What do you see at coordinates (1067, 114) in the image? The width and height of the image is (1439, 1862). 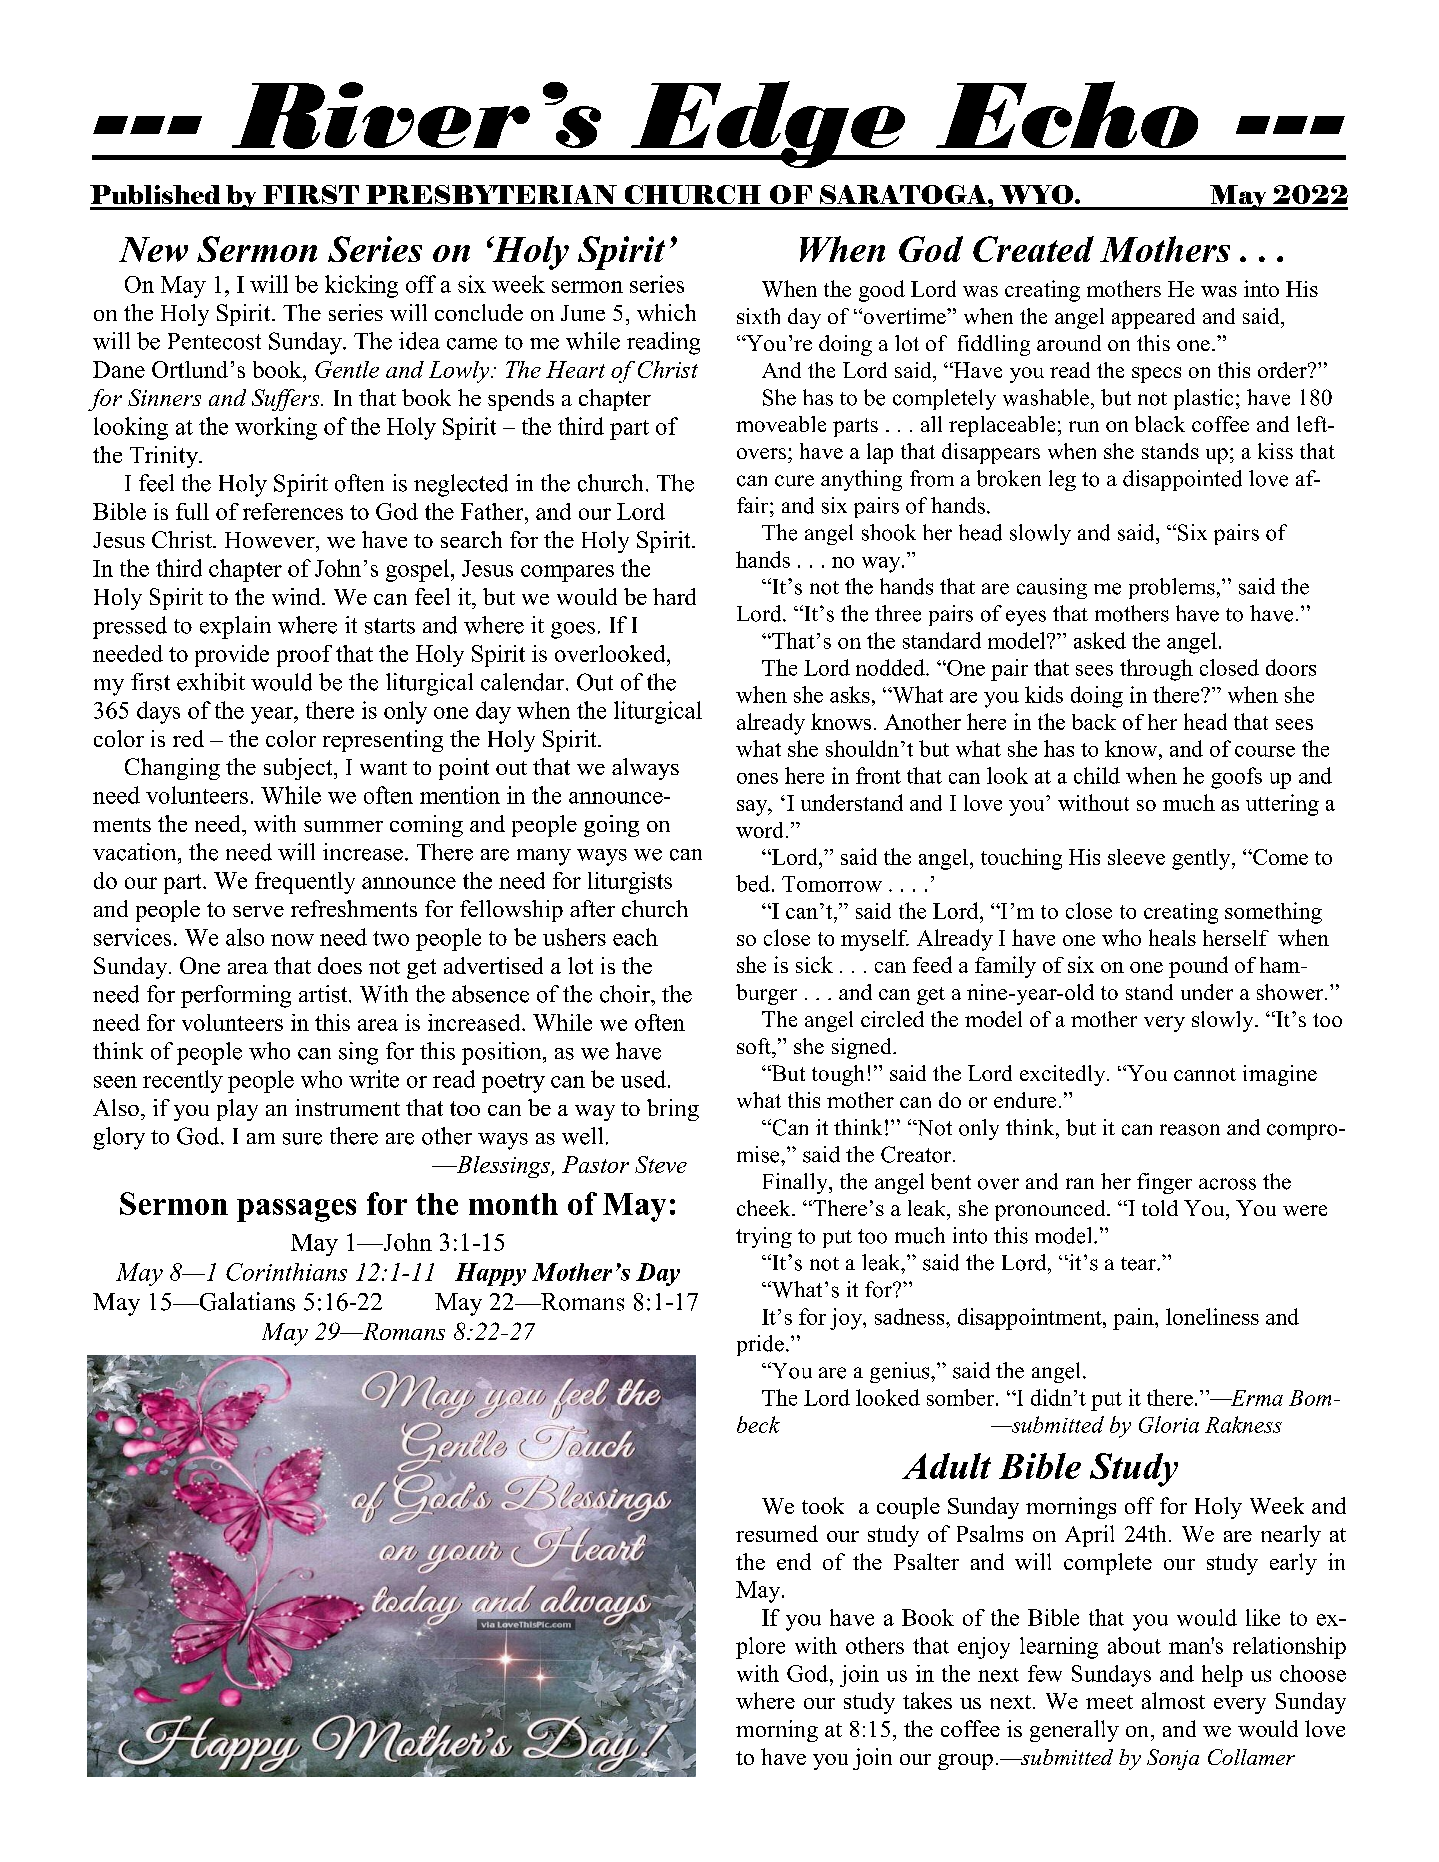 I see `Echo` at bounding box center [1067, 114].
